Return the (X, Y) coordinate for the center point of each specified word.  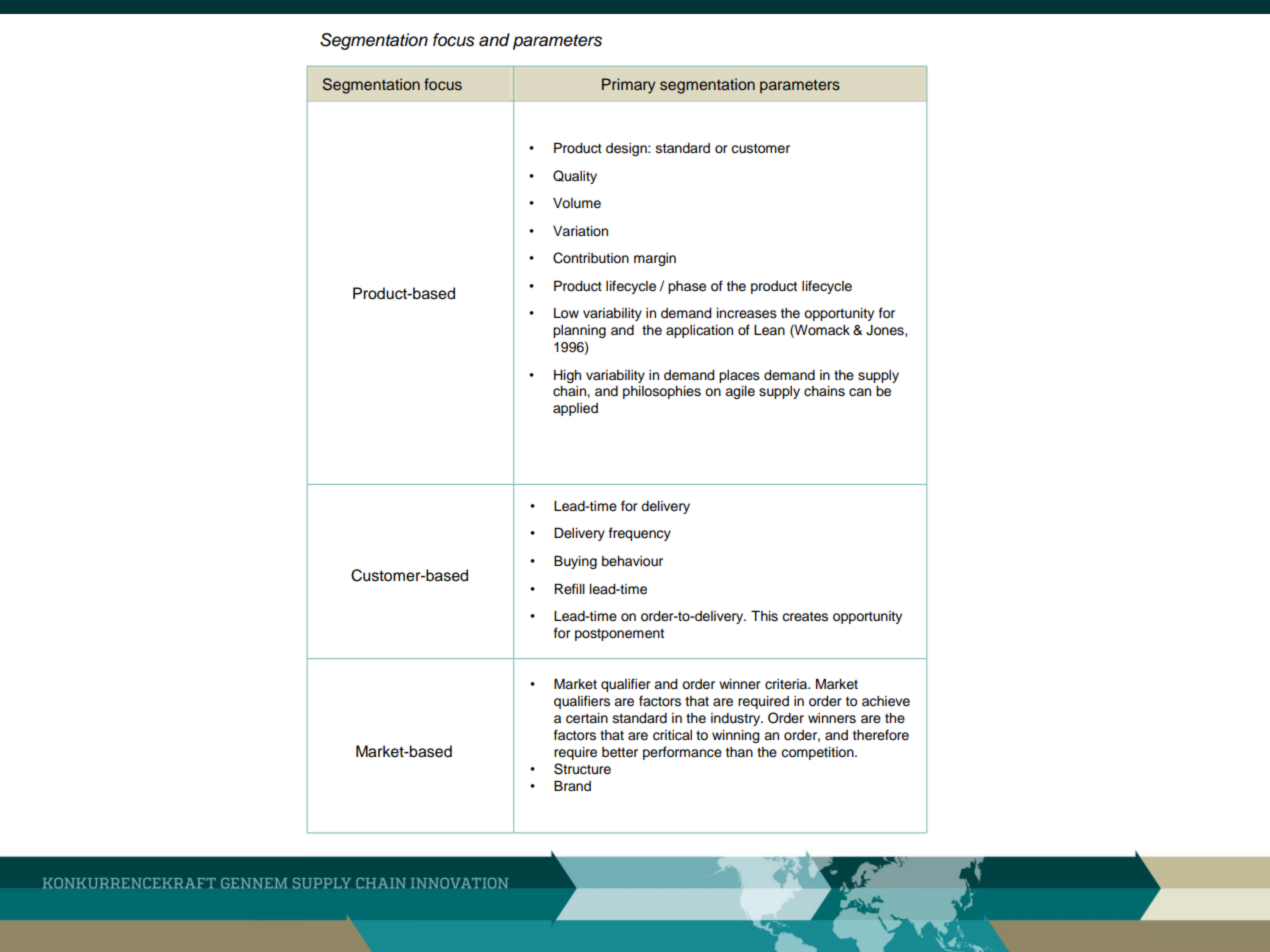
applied (575, 409)
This (764, 616)
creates (805, 617)
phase (687, 287)
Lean (769, 330)
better (620, 752)
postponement (619, 635)
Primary (629, 86)
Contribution (591, 258)
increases (747, 313)
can (860, 392)
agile (740, 392)
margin (655, 259)
